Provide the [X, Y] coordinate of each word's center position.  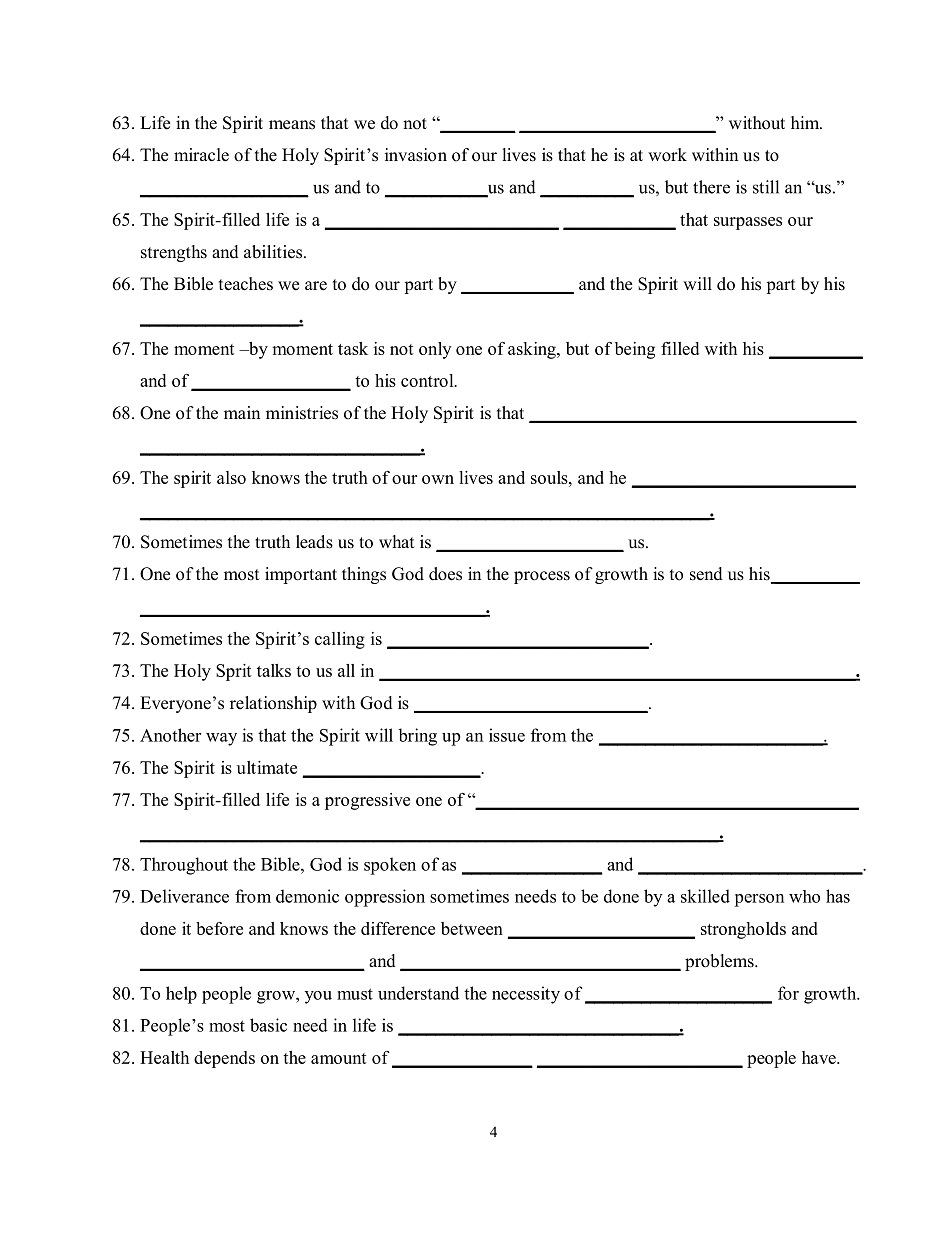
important [301, 575]
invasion [416, 155]
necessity [526, 995]
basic [268, 1025]
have [820, 1057]
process [542, 577]
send [706, 574]
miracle [201, 155]
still [766, 187]
